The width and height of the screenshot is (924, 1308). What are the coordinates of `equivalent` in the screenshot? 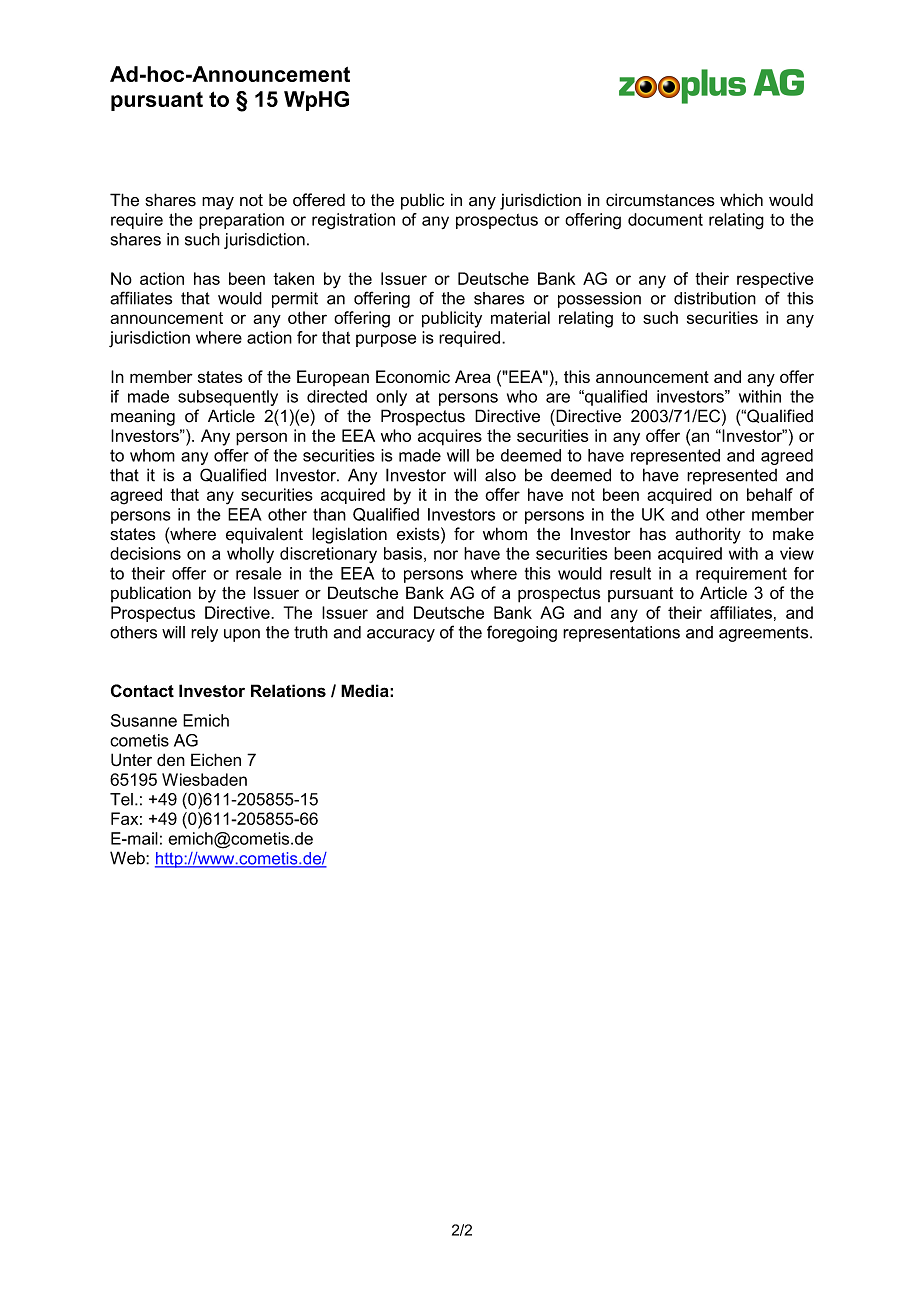 It's located at (264, 535).
